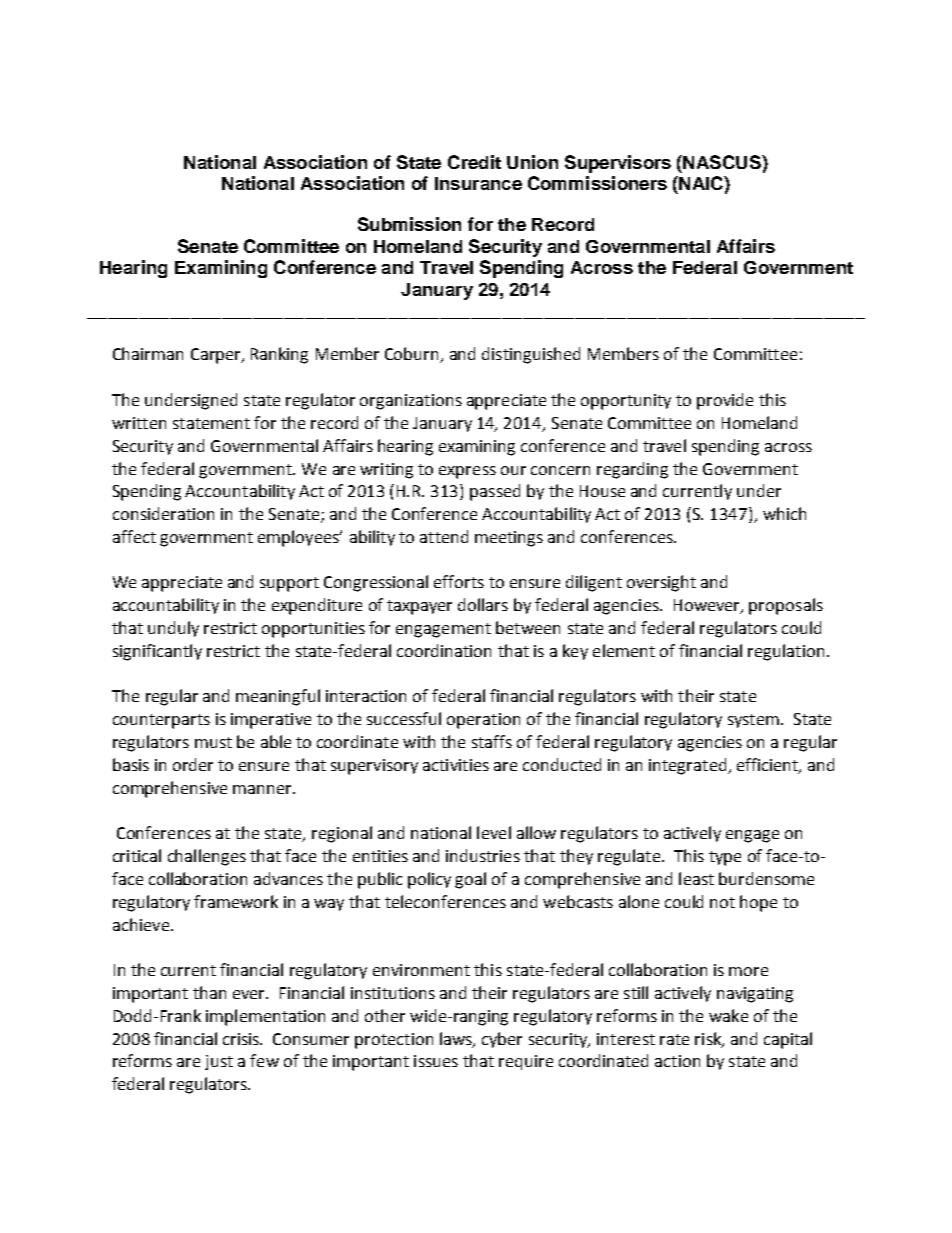 The image size is (952, 1233). I want to click on Submission, so click(409, 224).
